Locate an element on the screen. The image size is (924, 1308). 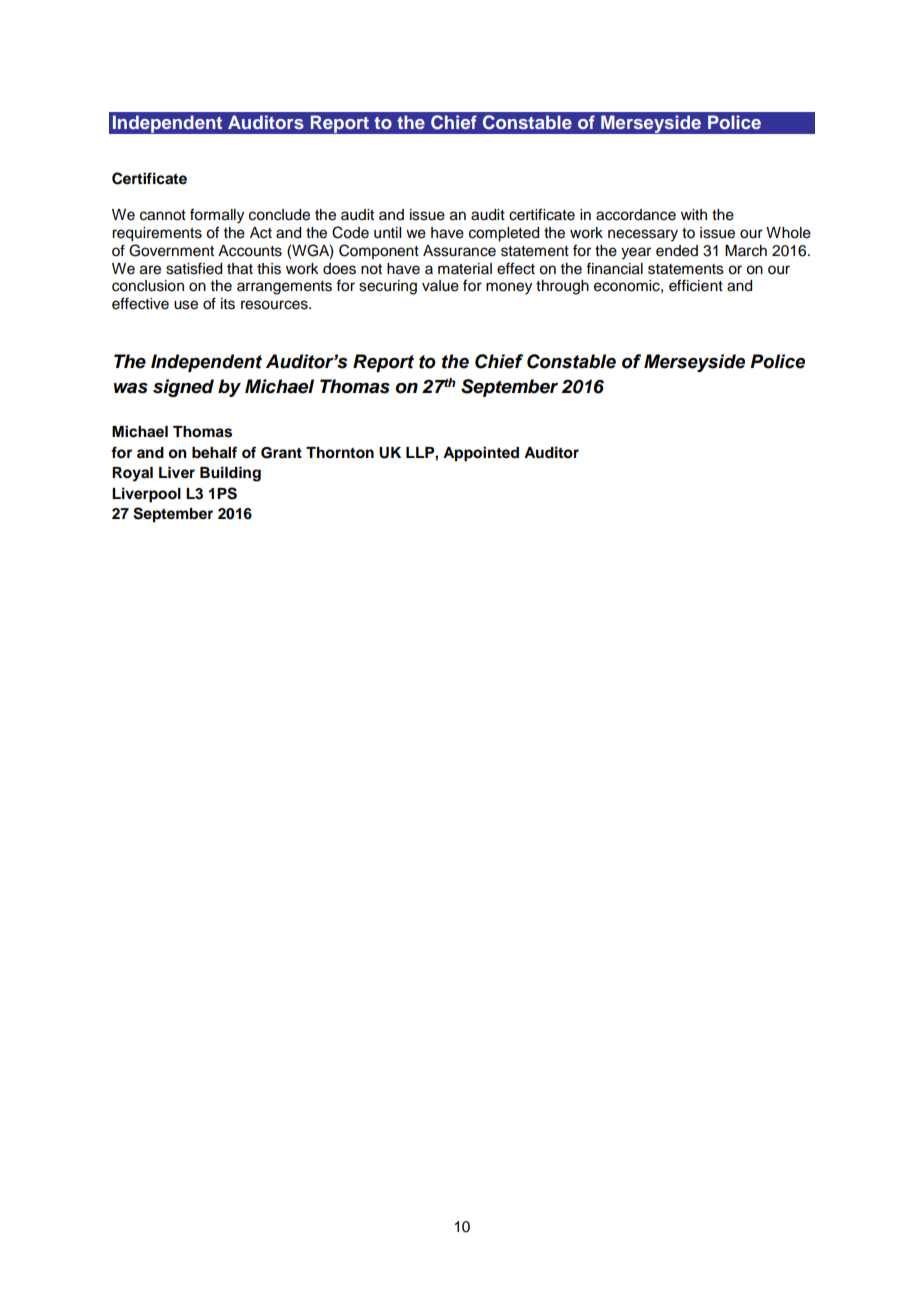
Thornton is located at coordinates (340, 453).
